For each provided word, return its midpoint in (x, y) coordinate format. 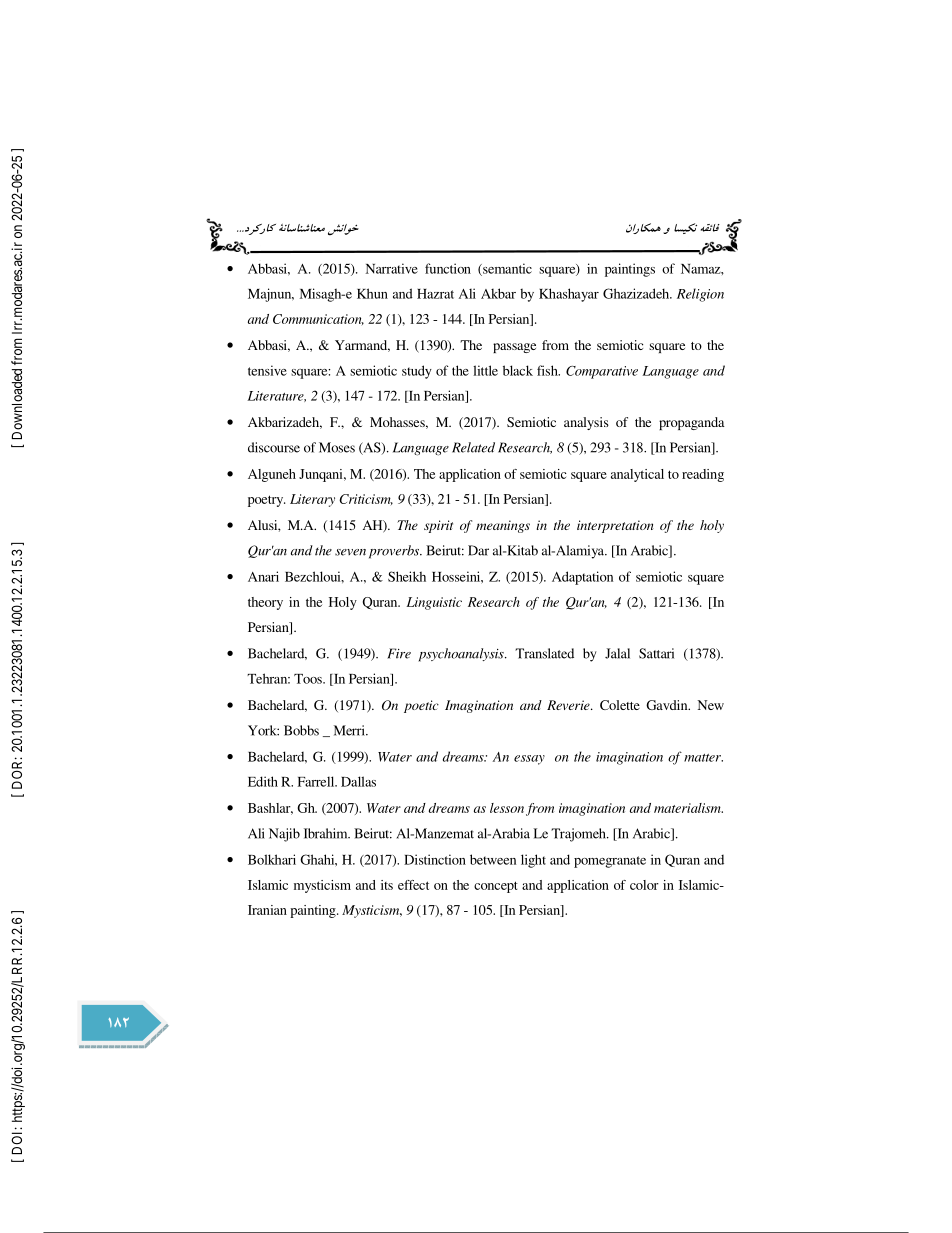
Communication (318, 319)
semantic (506, 269)
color (644, 885)
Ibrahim (327, 833)
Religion (700, 295)
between (493, 859)
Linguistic (434, 603)
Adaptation (582, 578)
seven (350, 552)
